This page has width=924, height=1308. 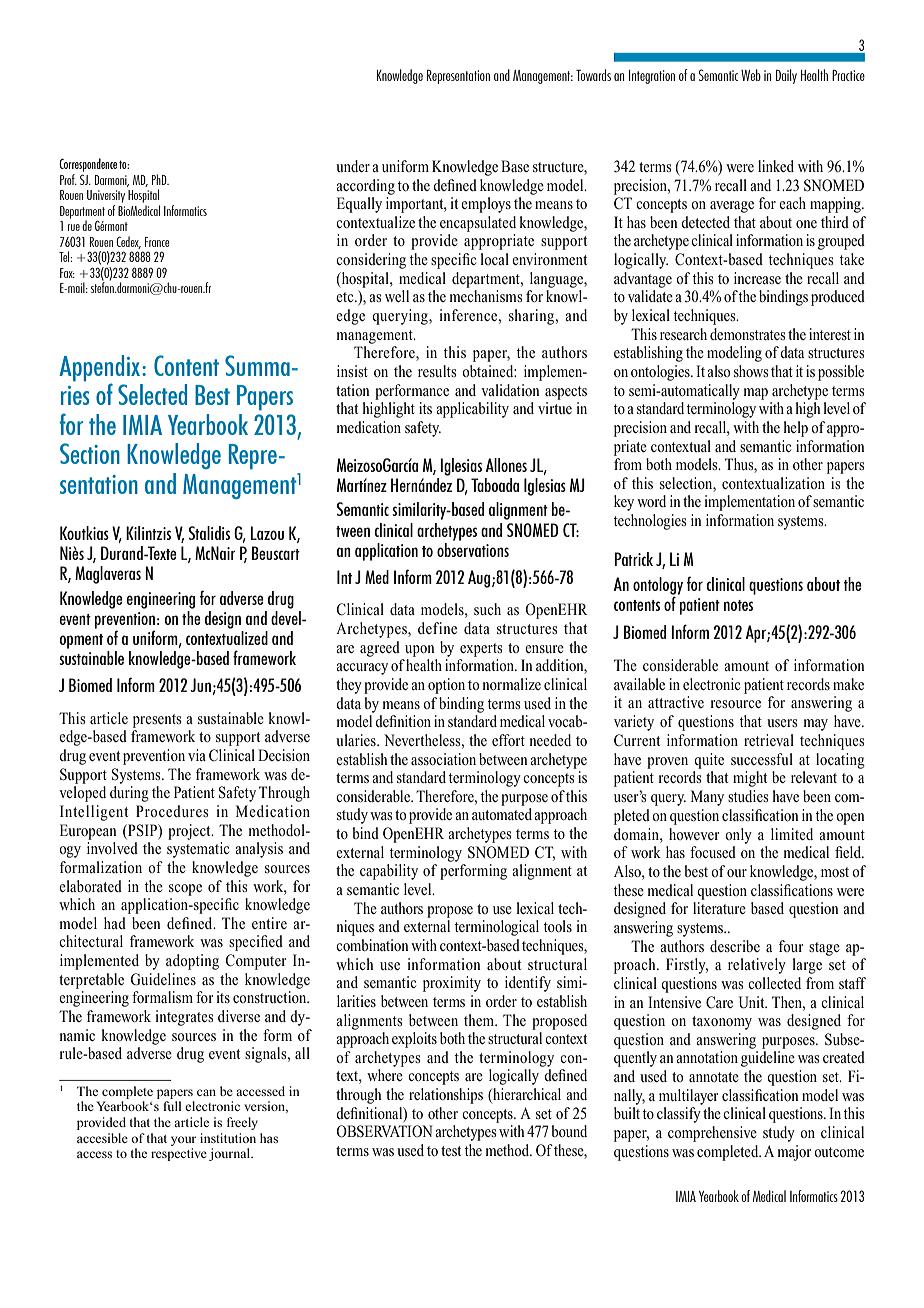 What do you see at coordinates (353, 166) in the page?
I see `under` at bounding box center [353, 166].
